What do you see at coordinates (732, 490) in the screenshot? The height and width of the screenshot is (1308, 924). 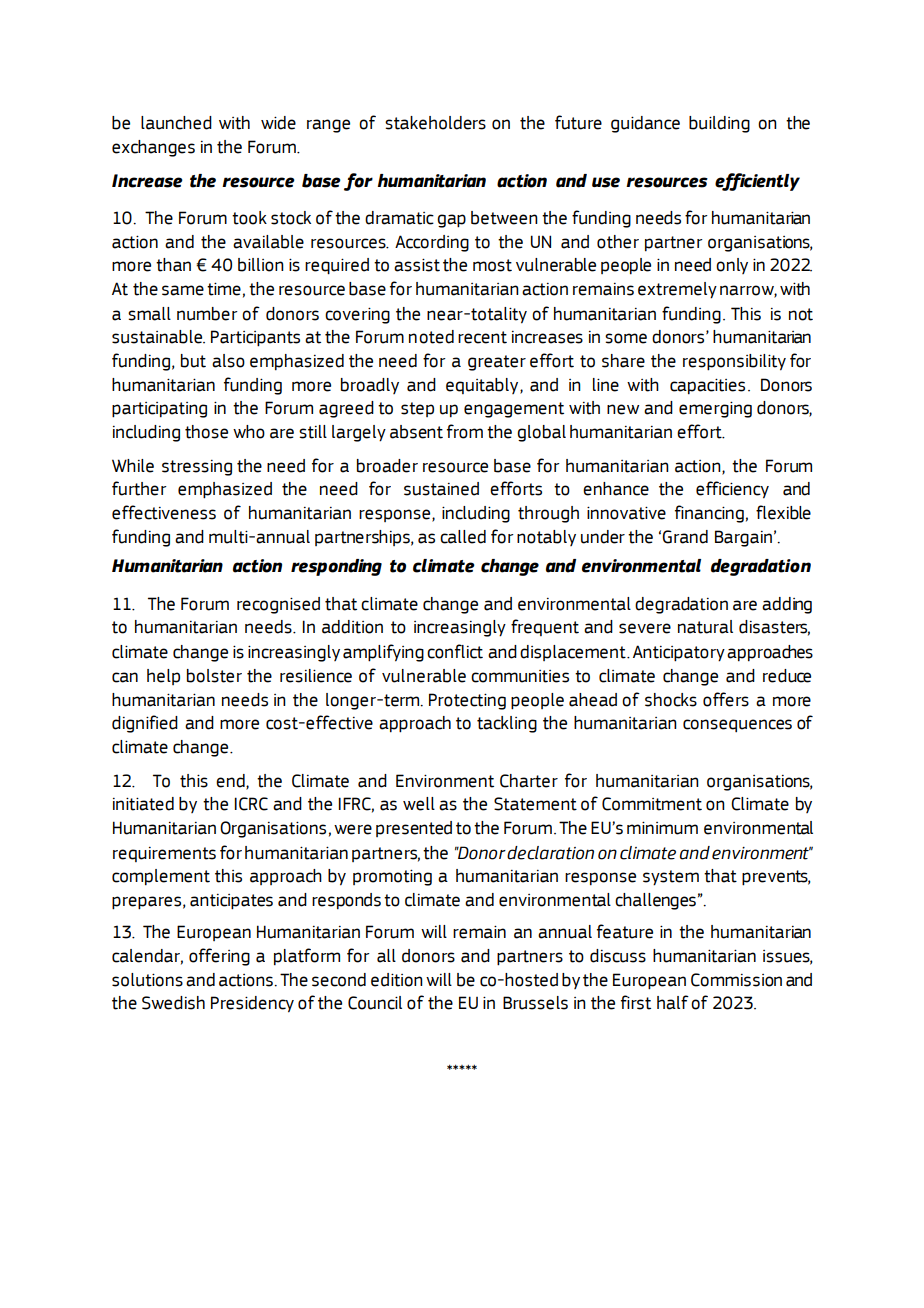 I see `efficiency` at bounding box center [732, 490].
